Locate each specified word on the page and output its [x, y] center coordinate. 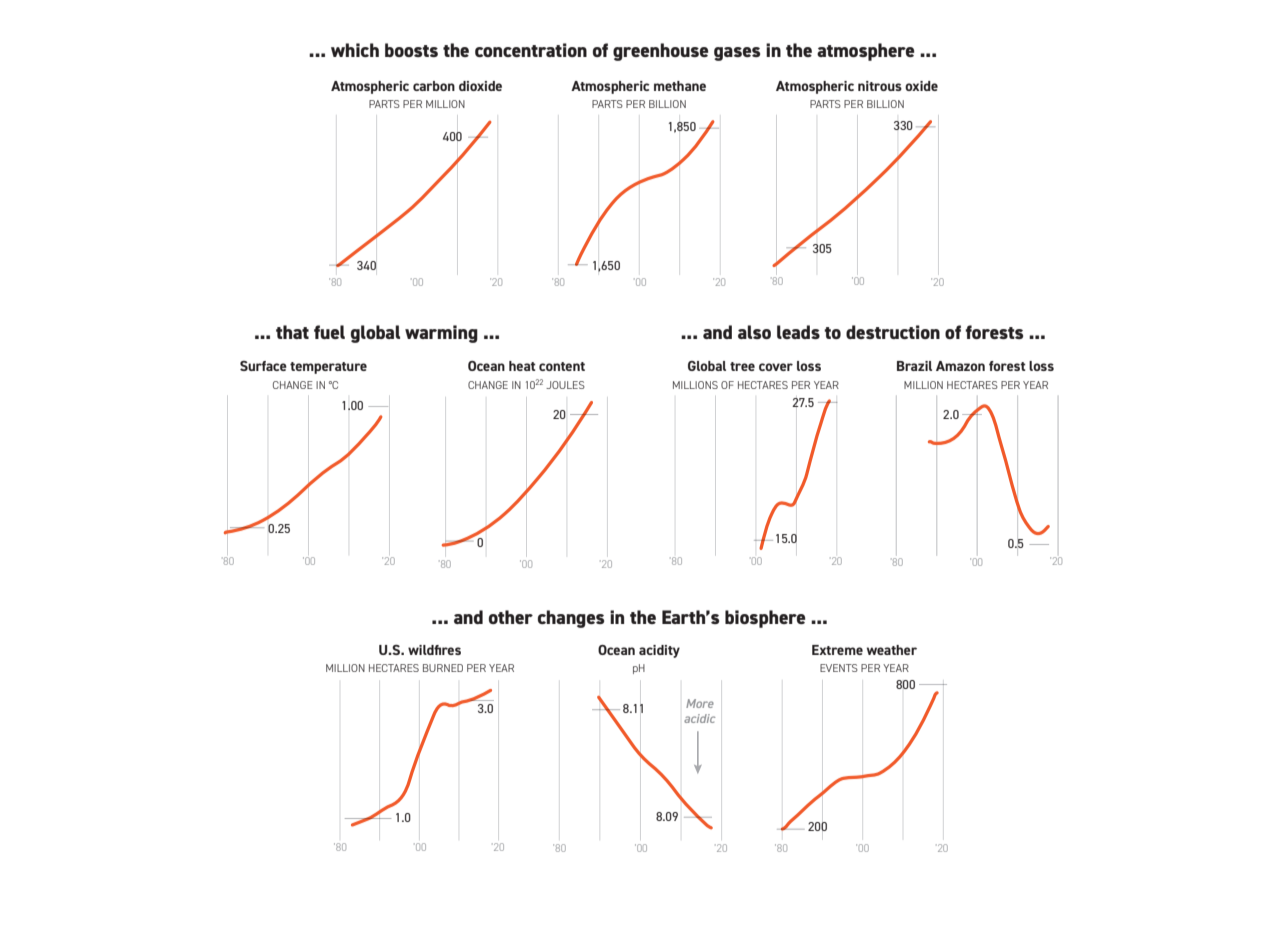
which [355, 50]
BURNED [443, 668]
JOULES [565, 385]
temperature [328, 368]
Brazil [914, 366]
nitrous [880, 86]
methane [680, 86]
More [700, 703]
